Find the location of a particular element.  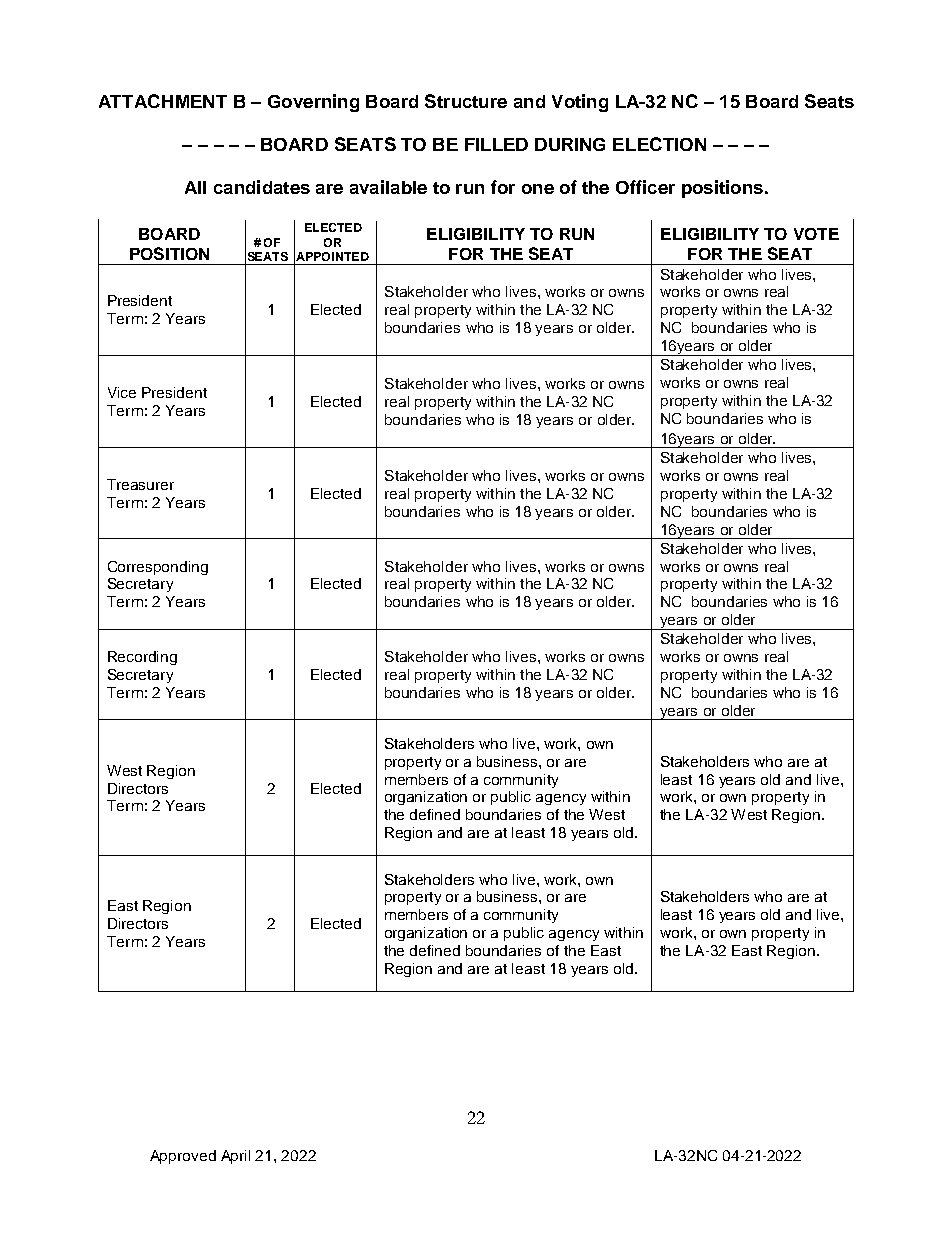

Approved is located at coordinates (183, 1157).
